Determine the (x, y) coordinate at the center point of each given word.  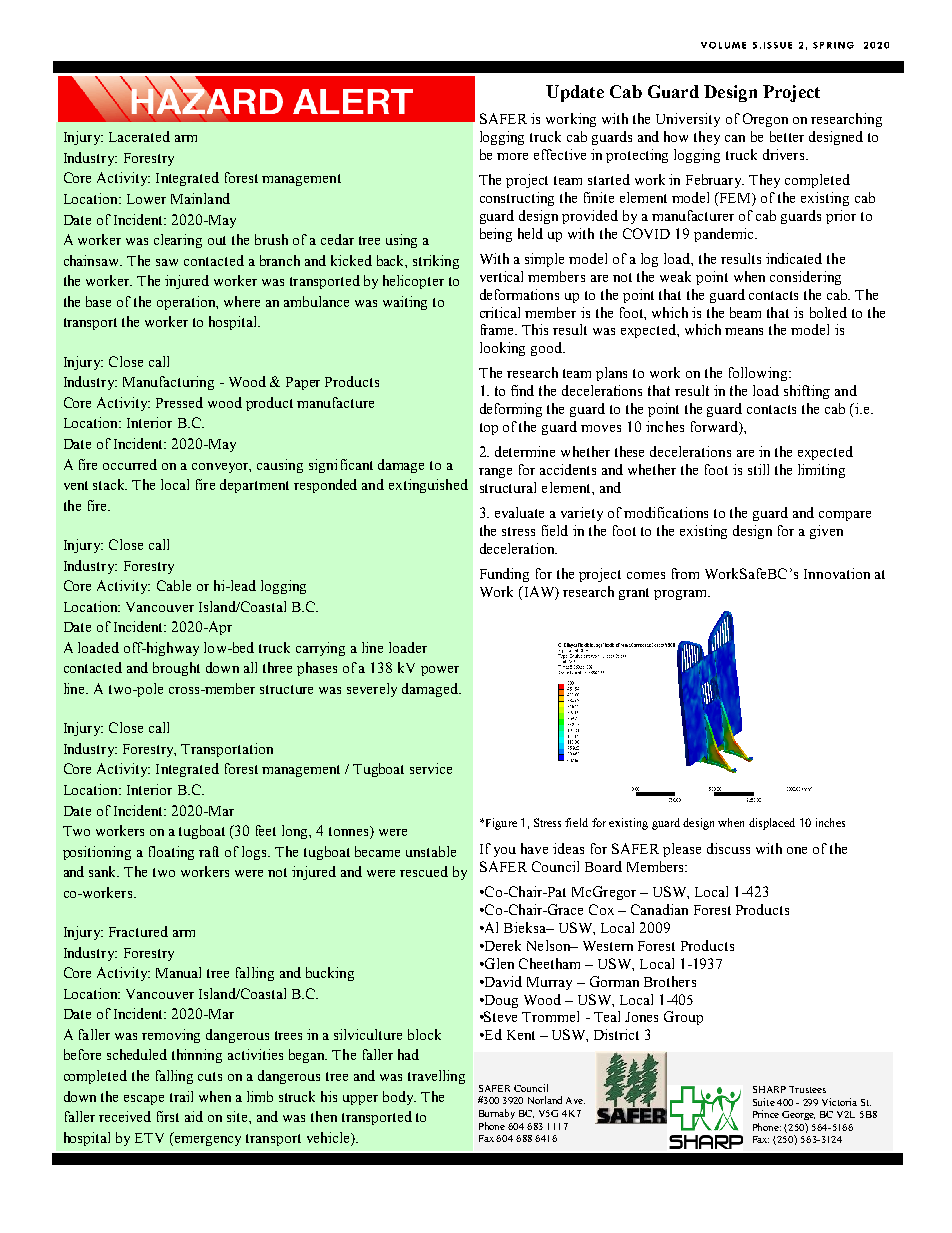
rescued (424, 871)
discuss (728, 848)
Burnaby (497, 1114)
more (512, 156)
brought (176, 669)
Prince (766, 1114)
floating (171, 853)
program (682, 595)
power (440, 671)
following (759, 374)
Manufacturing (168, 383)
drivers (785, 154)
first (168, 1116)
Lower (146, 199)
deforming (511, 410)
